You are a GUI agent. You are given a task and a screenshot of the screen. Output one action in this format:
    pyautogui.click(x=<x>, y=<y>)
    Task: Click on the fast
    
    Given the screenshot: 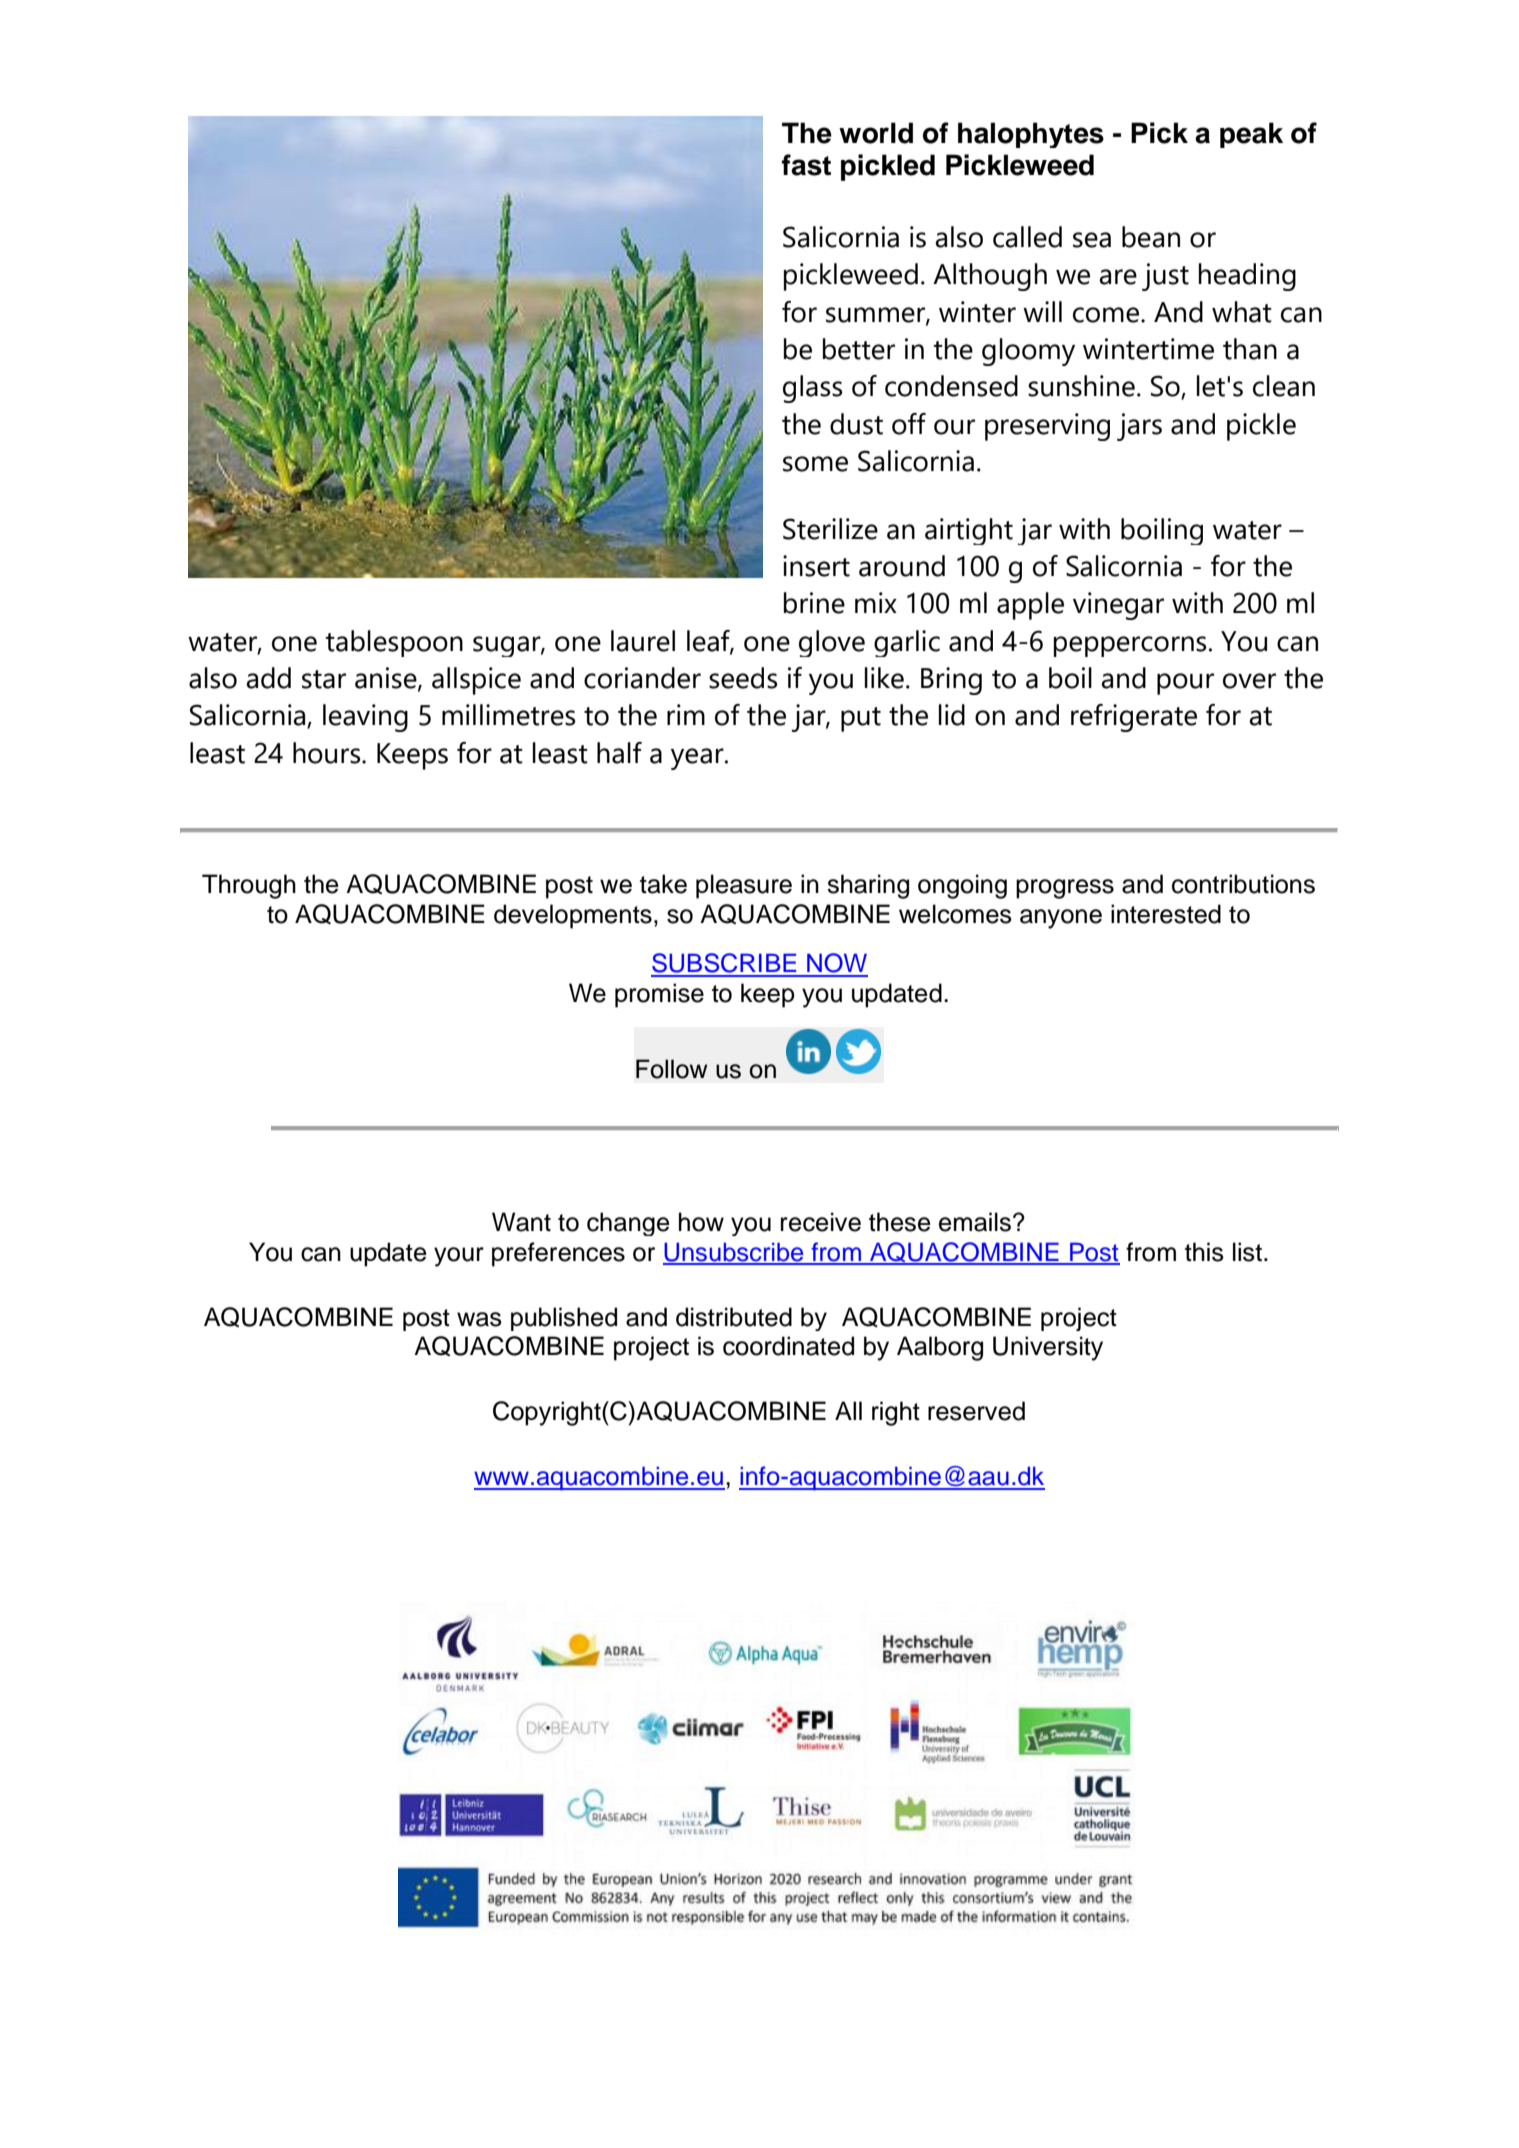 What is the action you would take?
    pyautogui.click(x=806, y=165)
